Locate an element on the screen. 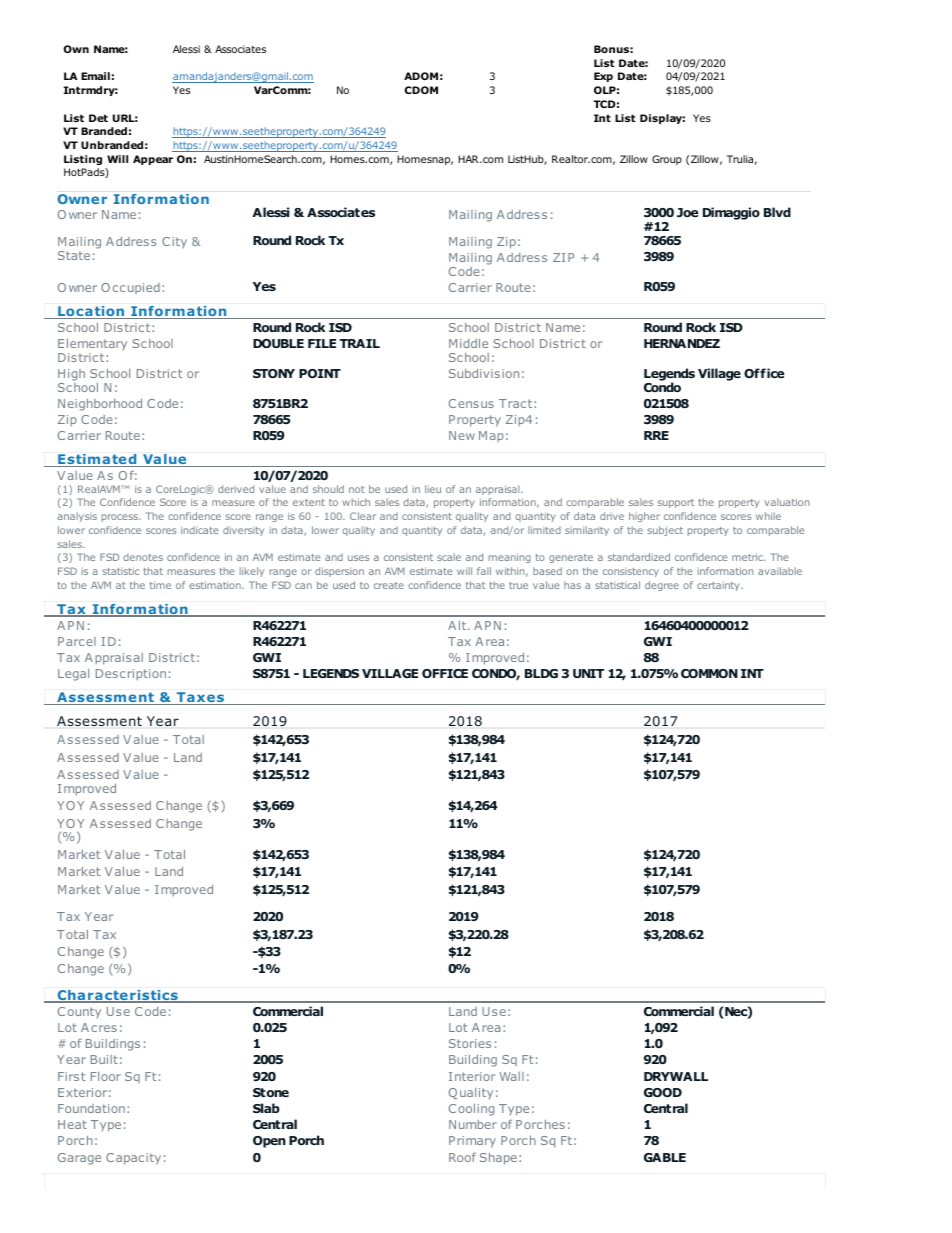 This screenshot has width=952, height=1233. Exp is located at coordinates (603, 77).
